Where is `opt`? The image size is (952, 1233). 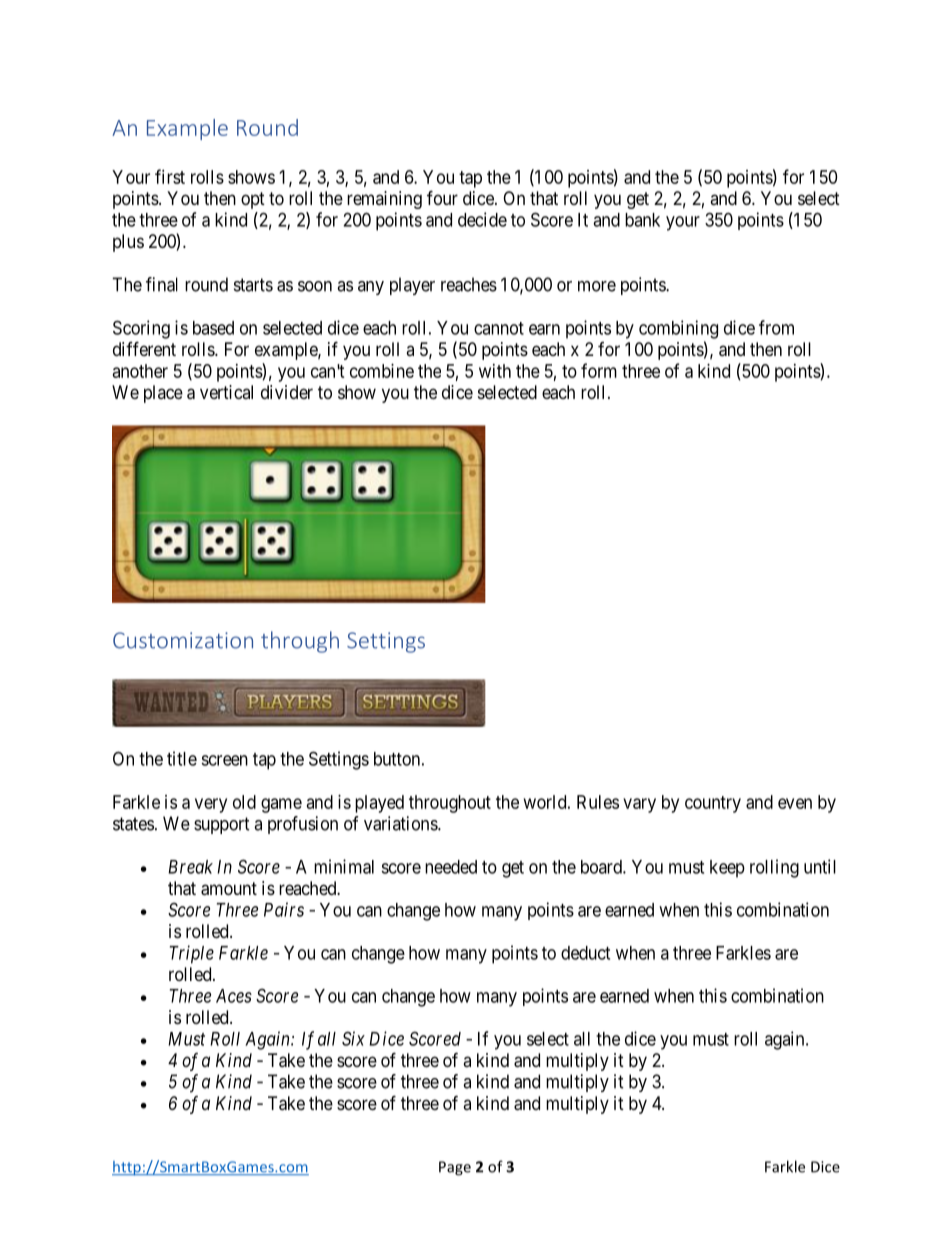
opt is located at coordinates (253, 200).
